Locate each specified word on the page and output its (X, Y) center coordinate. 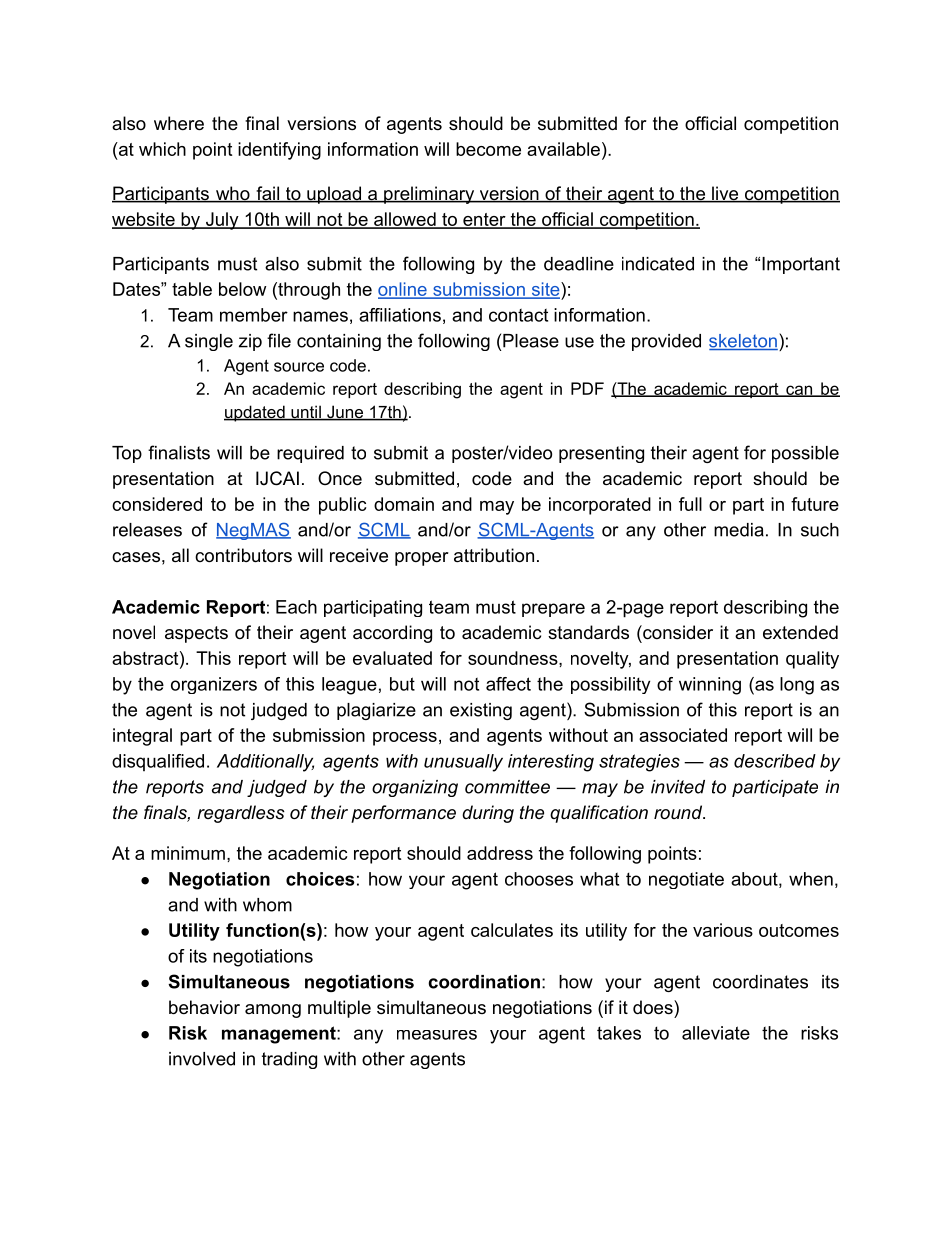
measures (437, 1035)
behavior (204, 1007)
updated (255, 413)
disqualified (158, 762)
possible (805, 454)
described (775, 761)
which (162, 149)
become (488, 149)
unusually (463, 763)
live (725, 194)
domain (404, 504)
